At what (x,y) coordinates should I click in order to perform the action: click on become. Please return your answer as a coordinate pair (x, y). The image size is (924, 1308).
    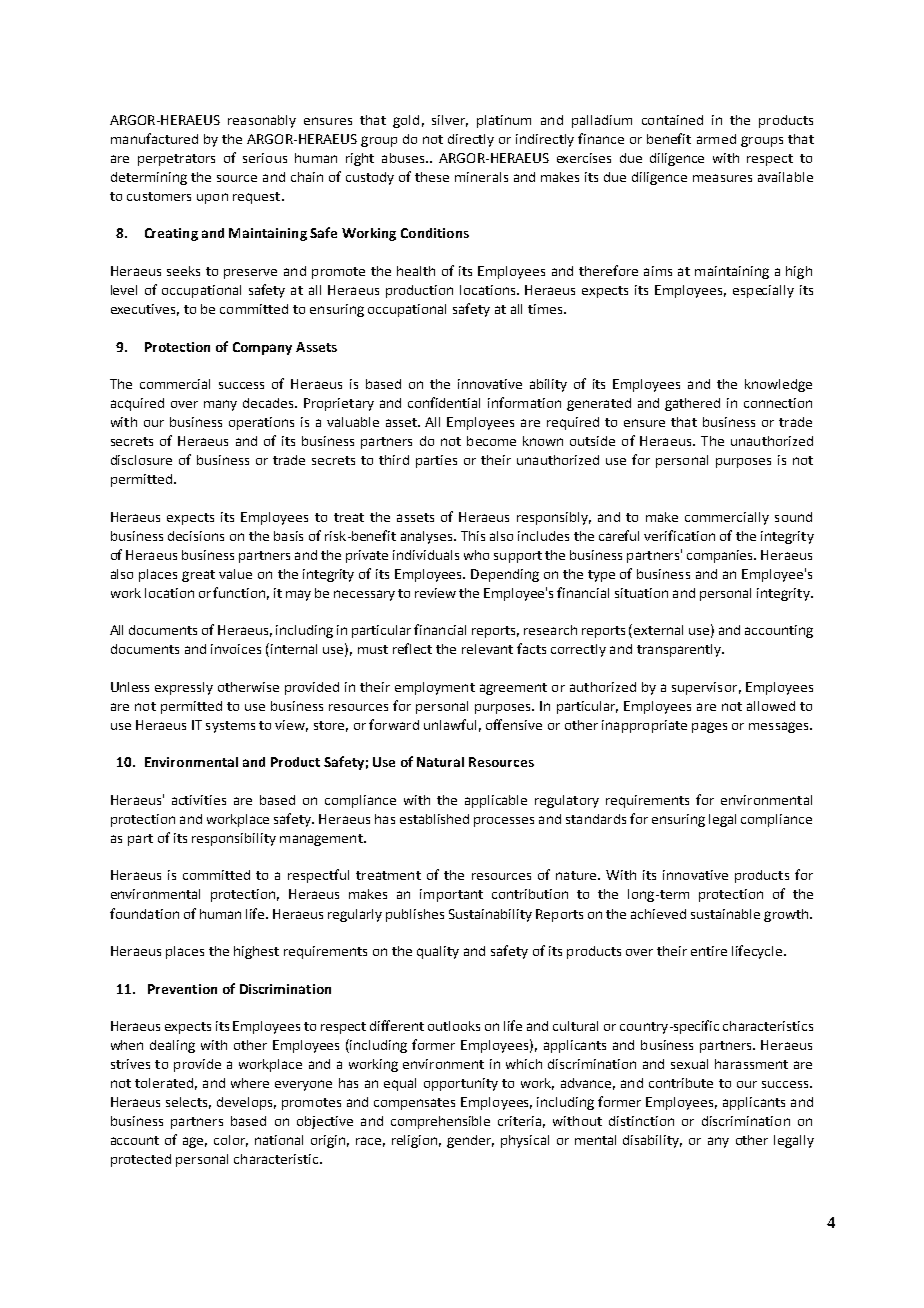
    Looking at the image, I should click on (491, 441).
